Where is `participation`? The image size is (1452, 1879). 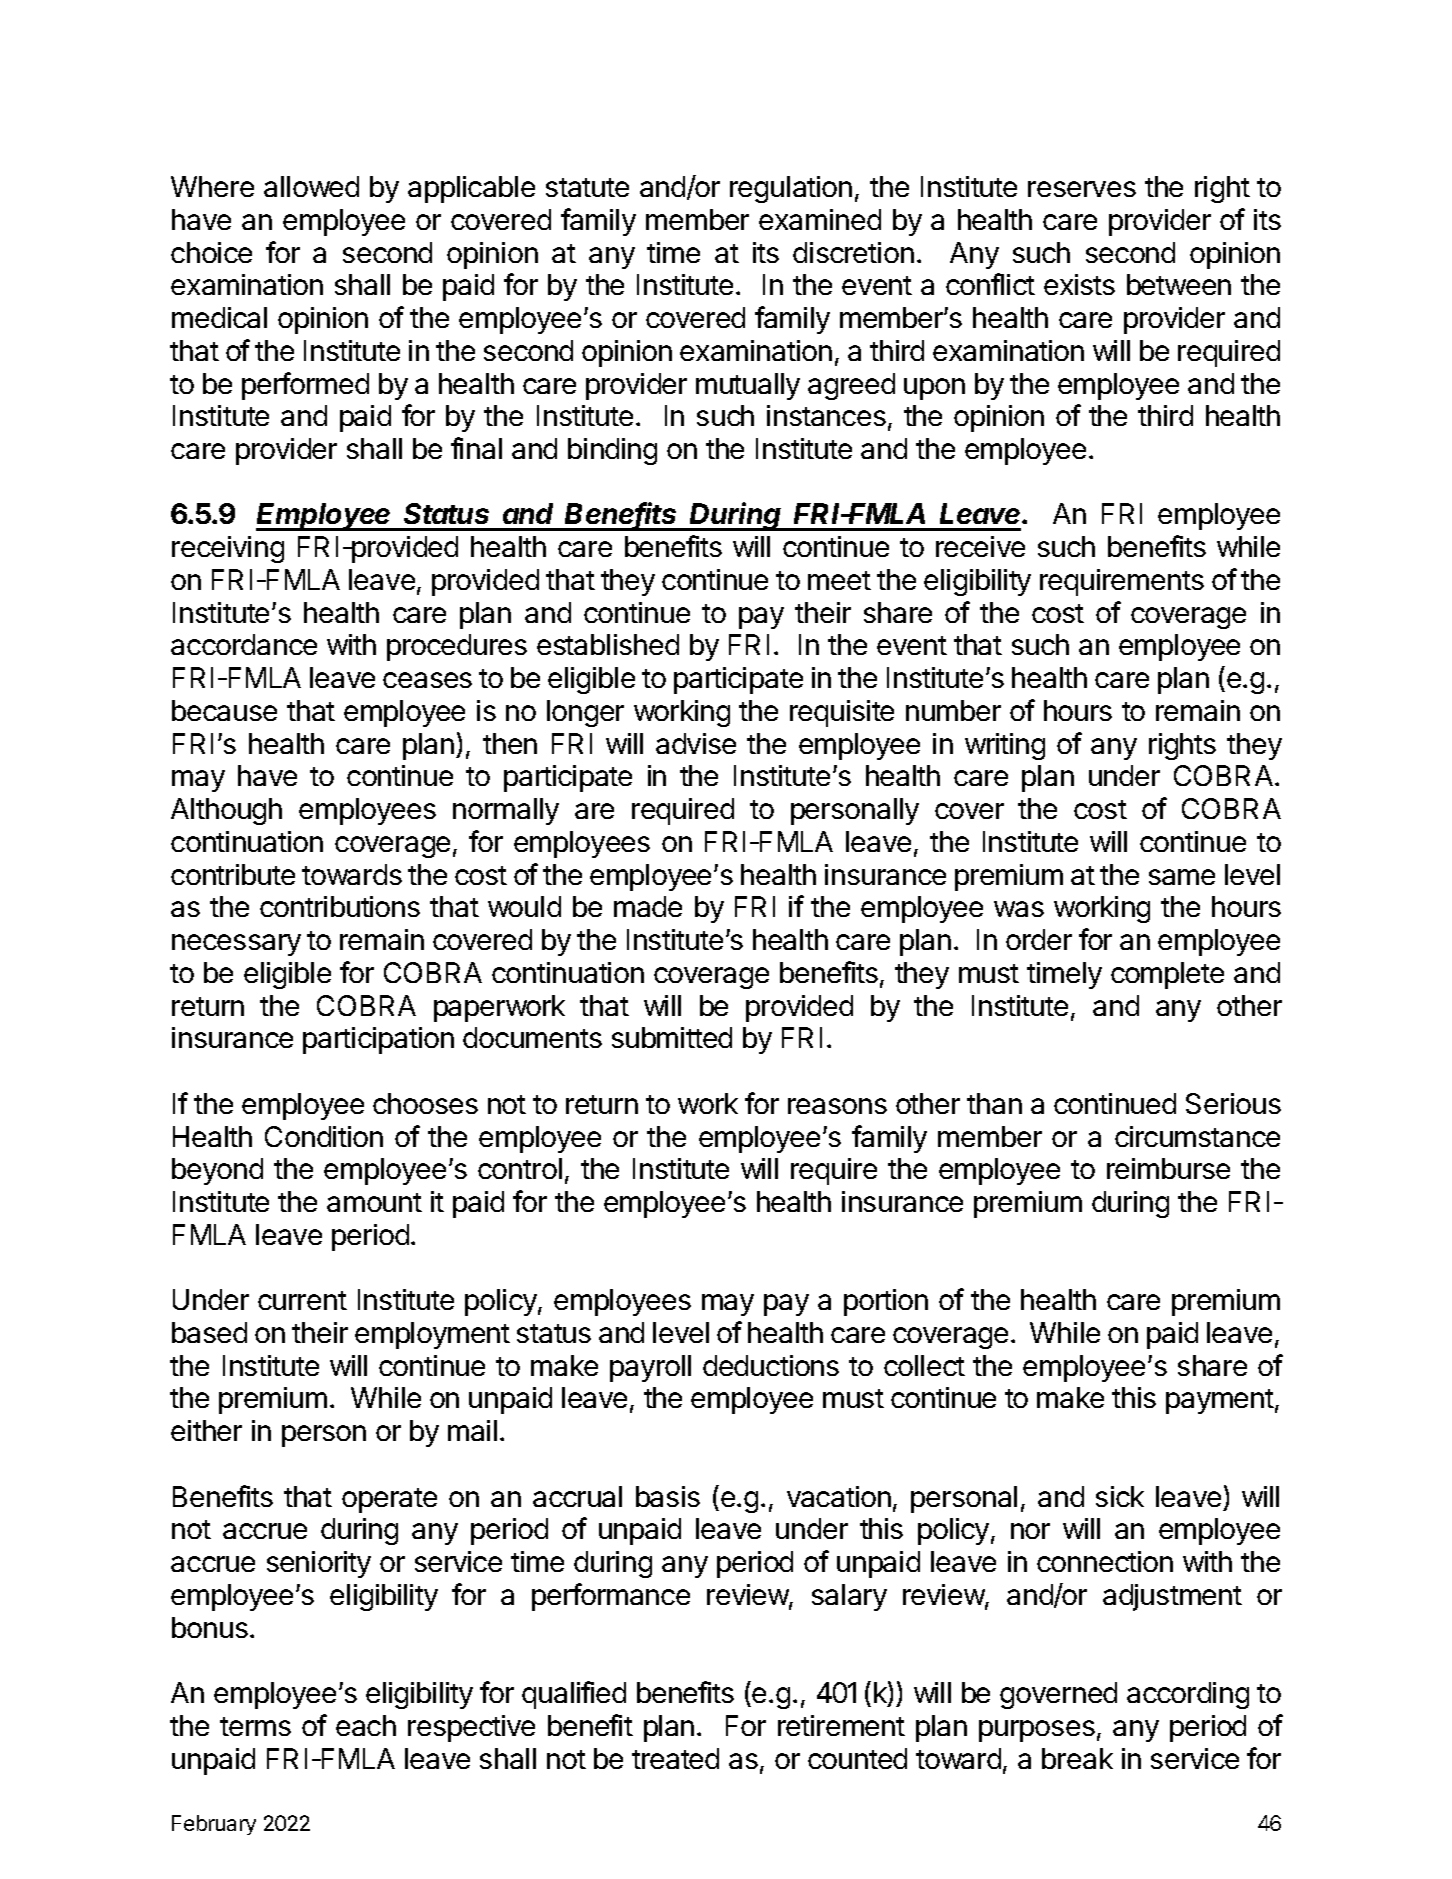 participation is located at coordinates (378, 1040).
